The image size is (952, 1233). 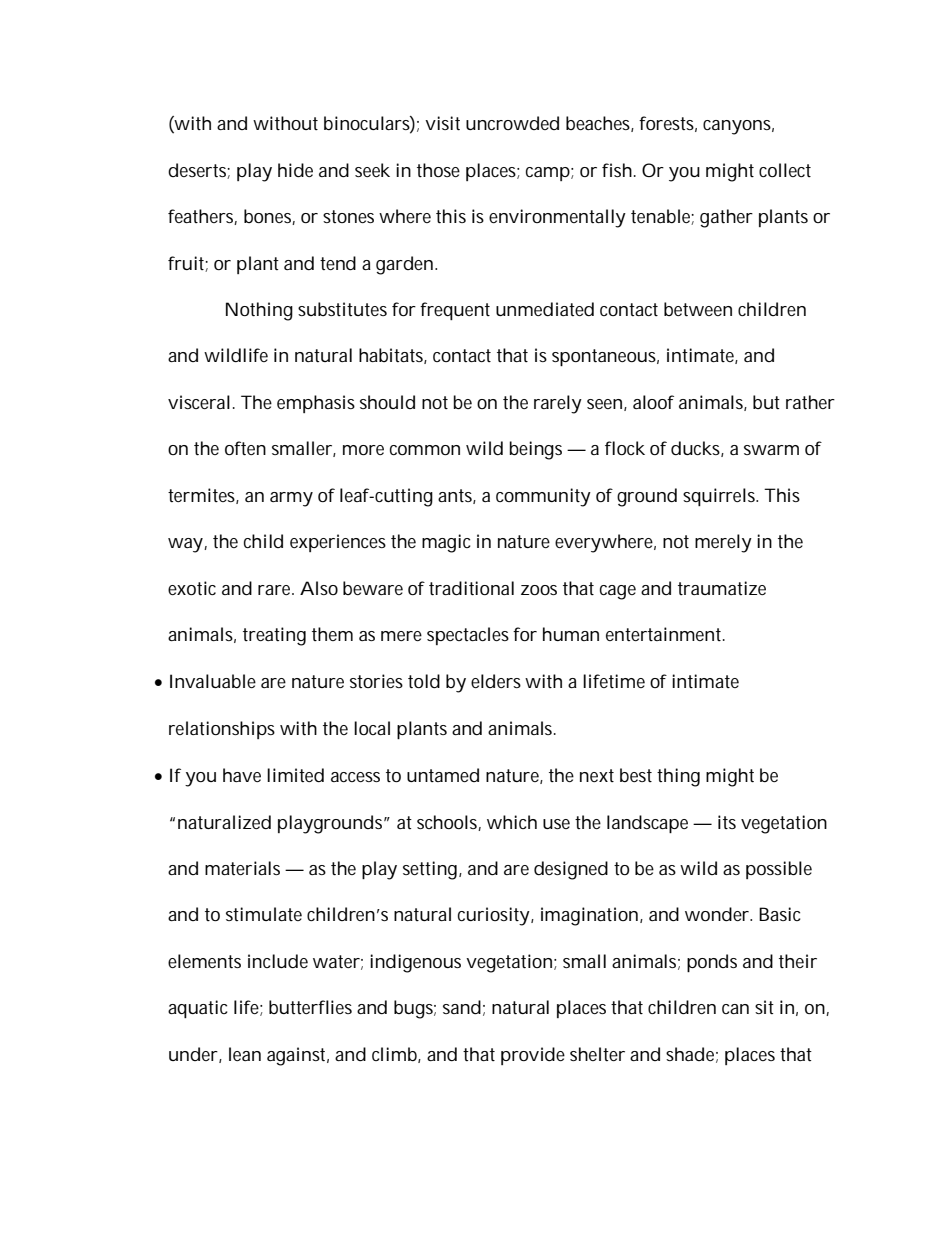 What do you see at coordinates (722, 588) in the image?
I see `traumatize` at bounding box center [722, 588].
